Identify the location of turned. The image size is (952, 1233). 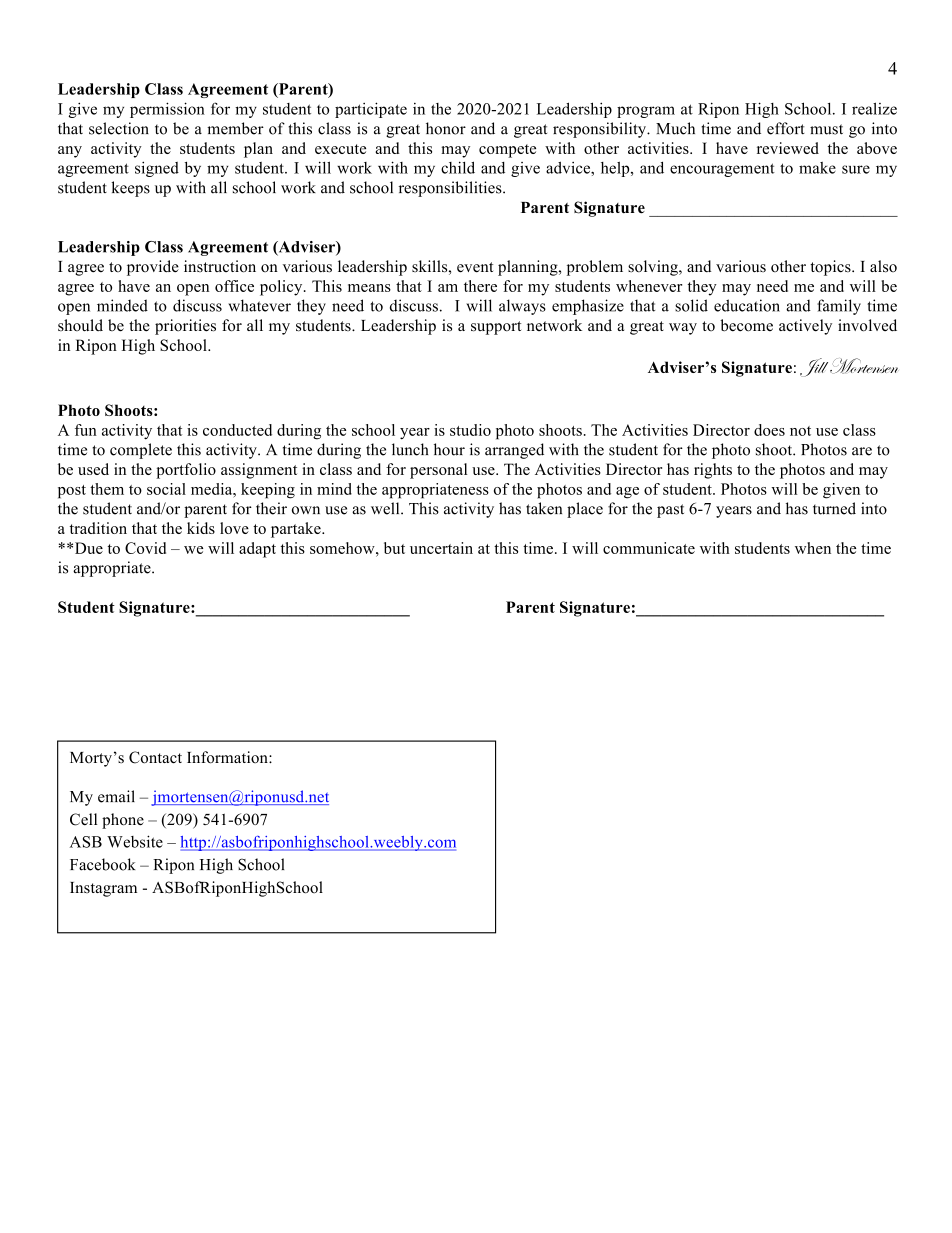
(834, 508).
